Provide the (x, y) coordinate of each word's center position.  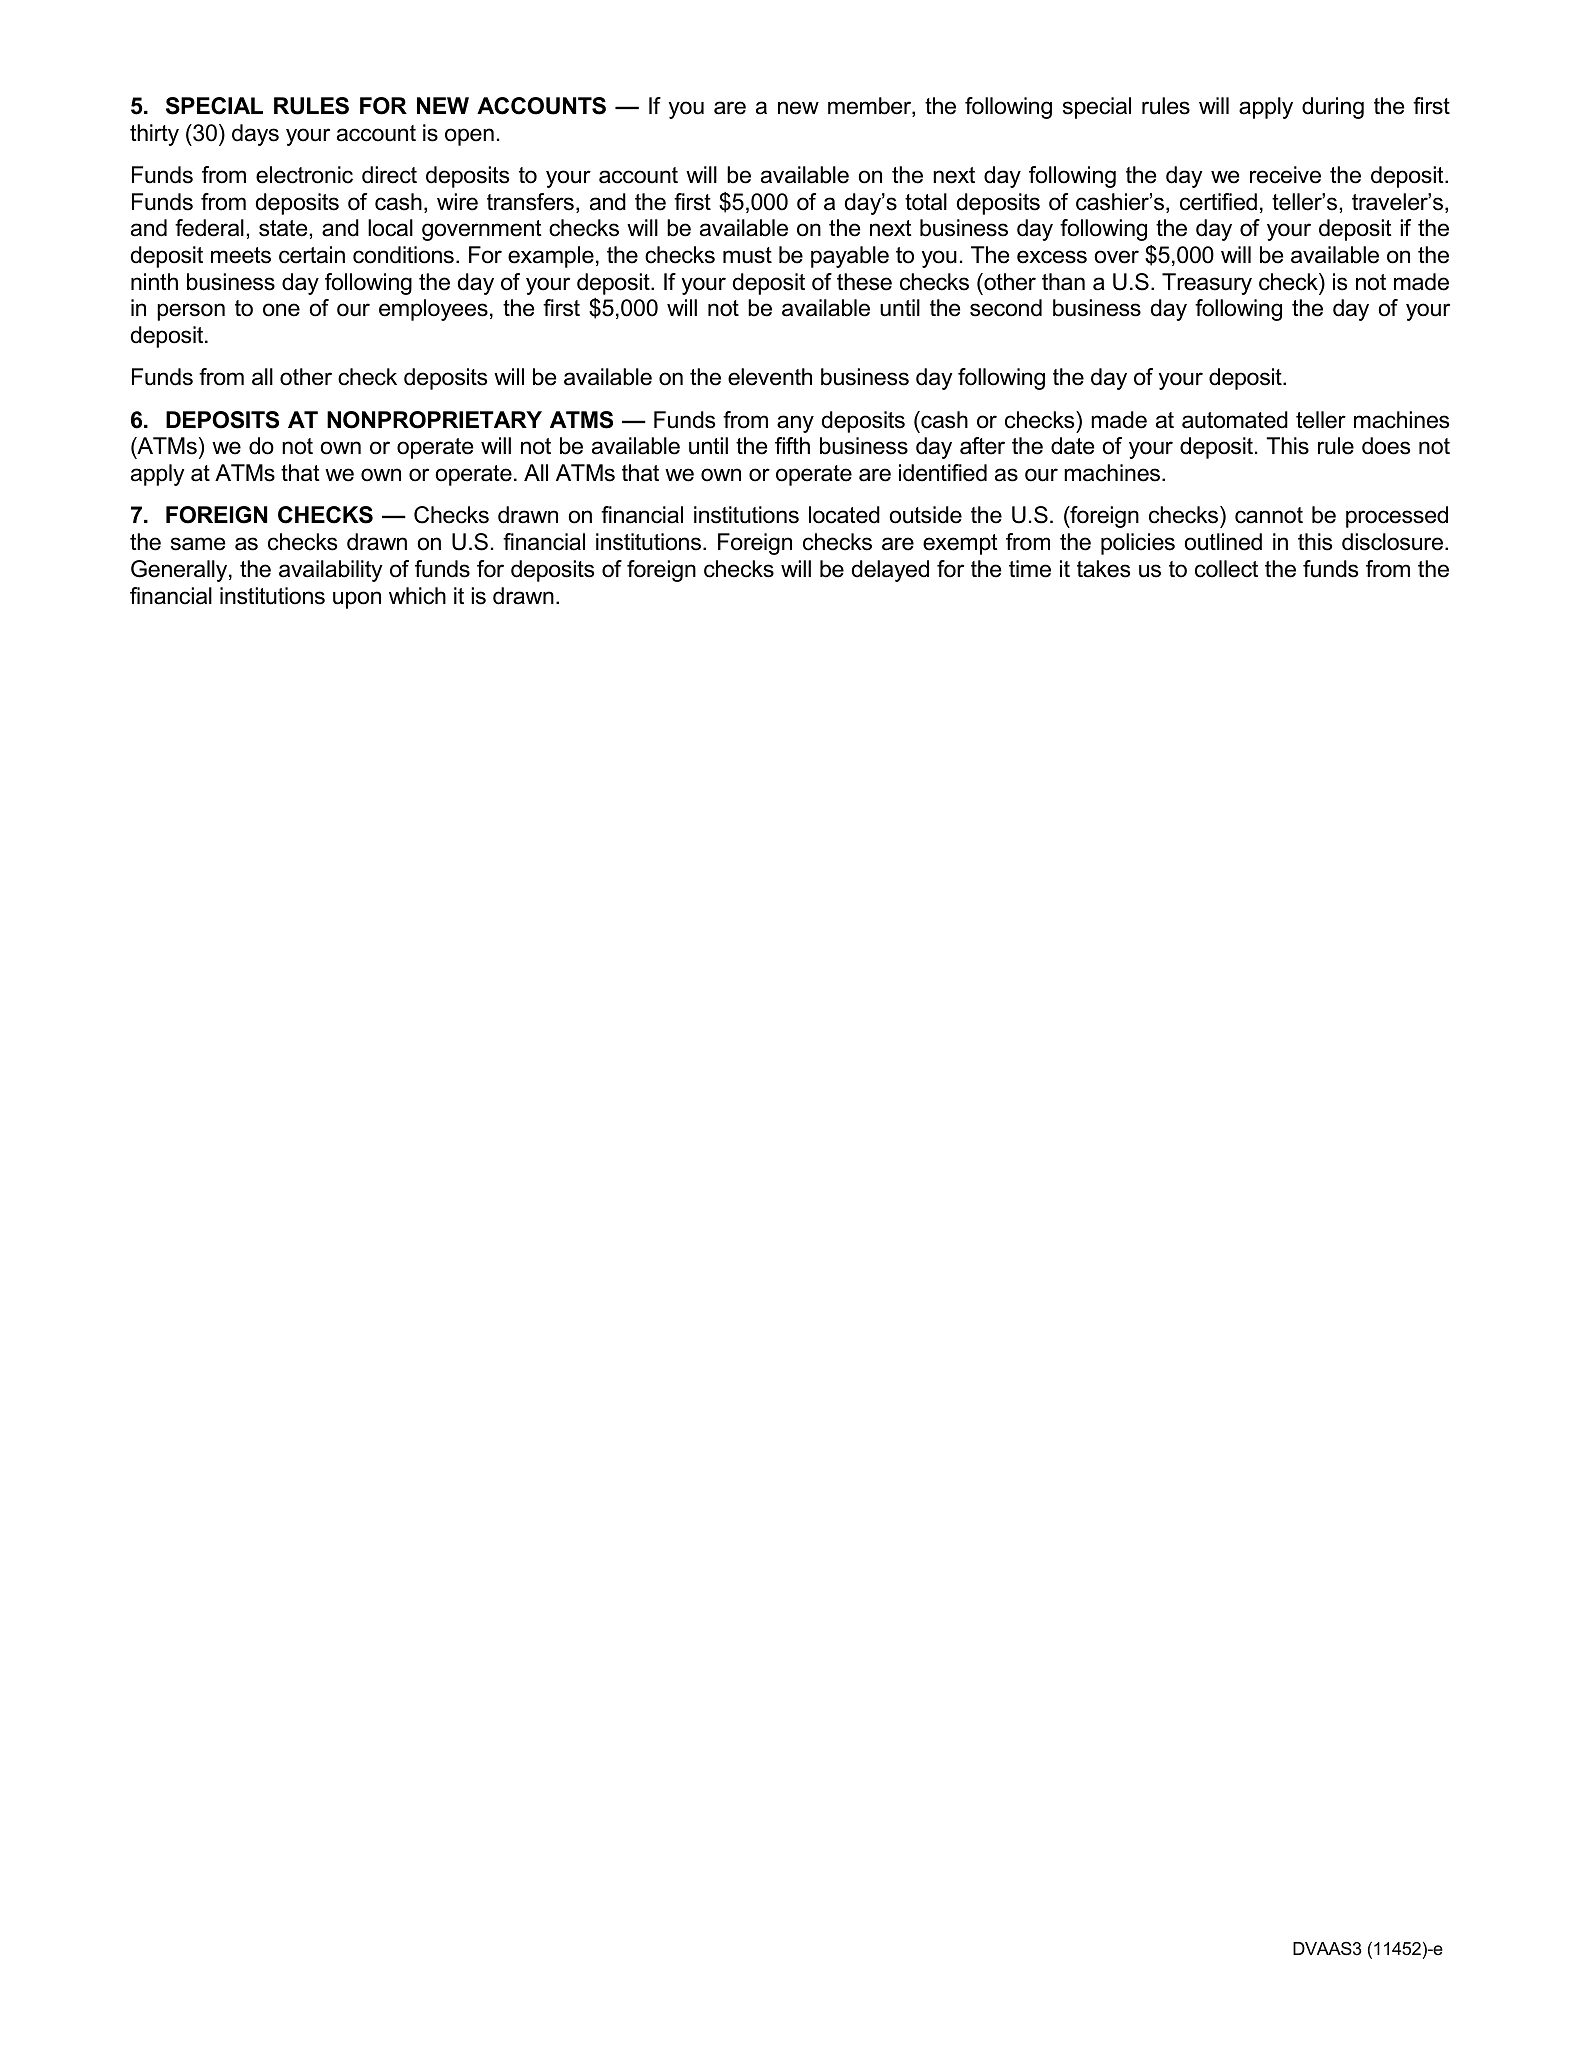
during (1333, 108)
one (281, 310)
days (255, 135)
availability (331, 571)
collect (1226, 569)
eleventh (770, 377)
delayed (890, 571)
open (469, 137)
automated (1235, 420)
